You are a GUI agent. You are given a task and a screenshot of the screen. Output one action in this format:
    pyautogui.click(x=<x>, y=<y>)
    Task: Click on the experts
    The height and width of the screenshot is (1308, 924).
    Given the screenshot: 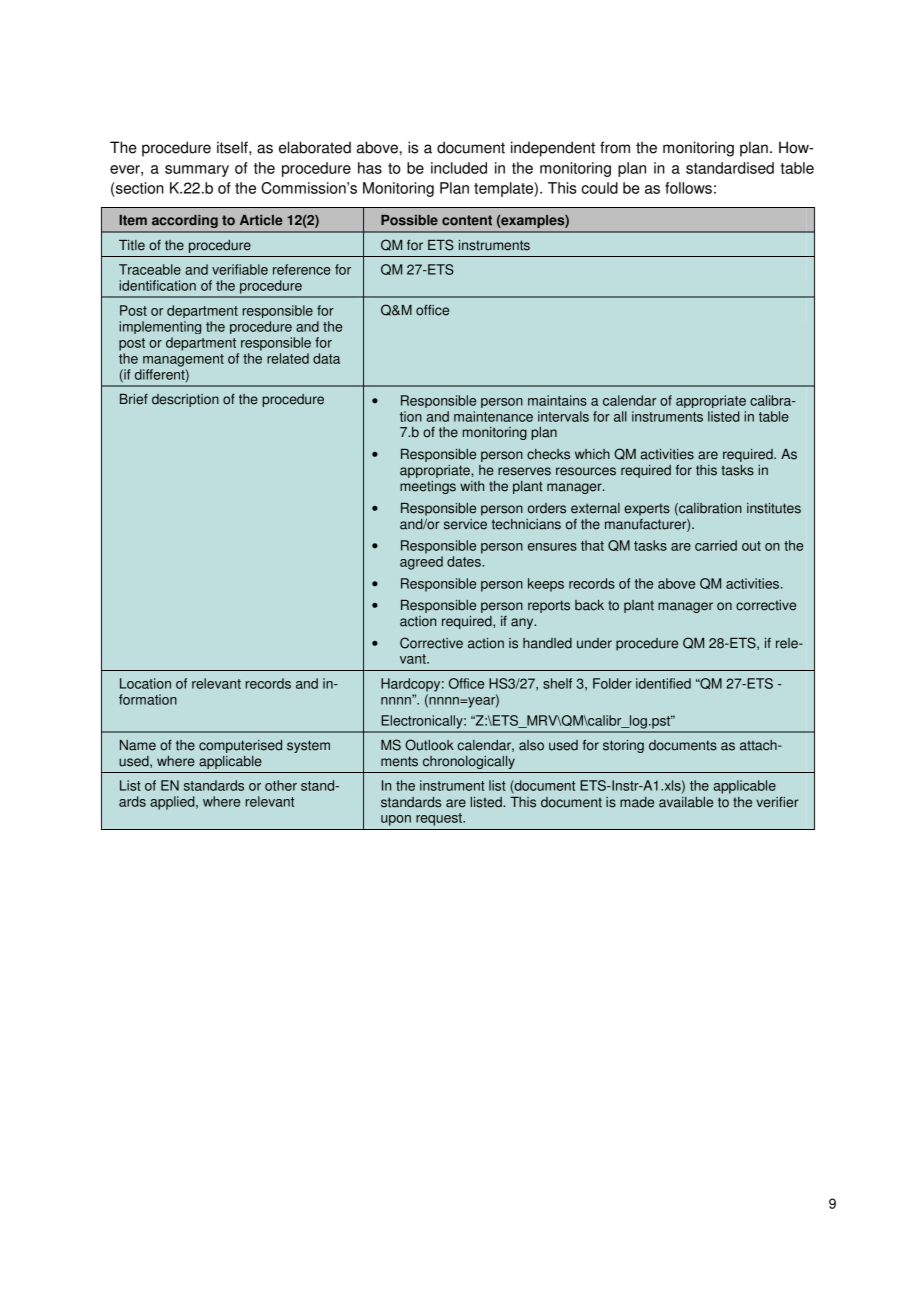 What is the action you would take?
    pyautogui.click(x=647, y=509)
